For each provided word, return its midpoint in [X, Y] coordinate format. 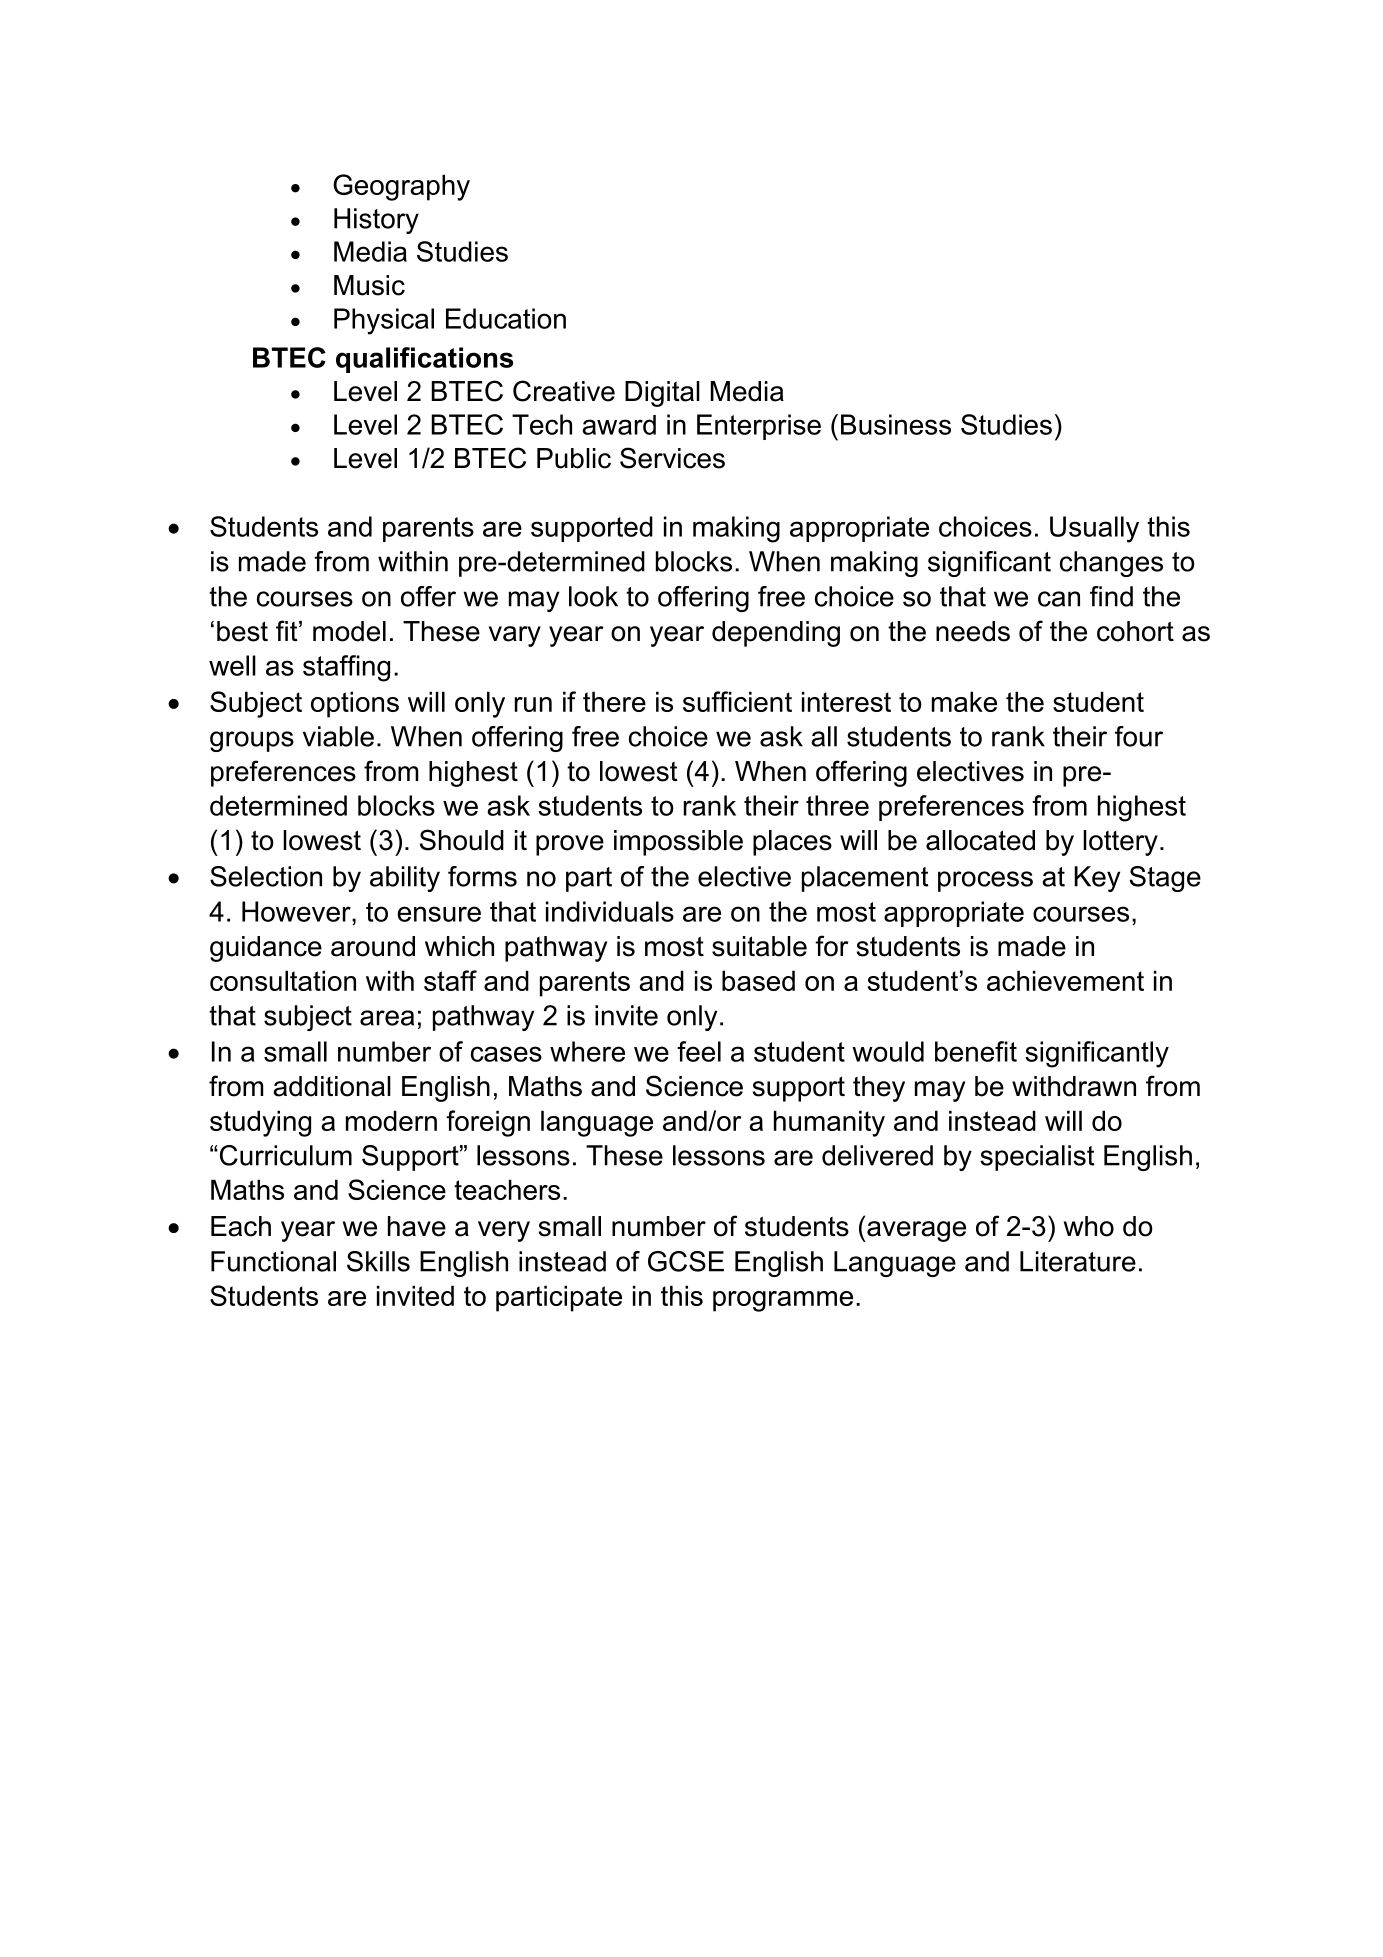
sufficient [737, 701]
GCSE [686, 1261]
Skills [378, 1261]
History [376, 221]
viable [338, 736]
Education [506, 318]
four [1139, 736]
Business [896, 424]
